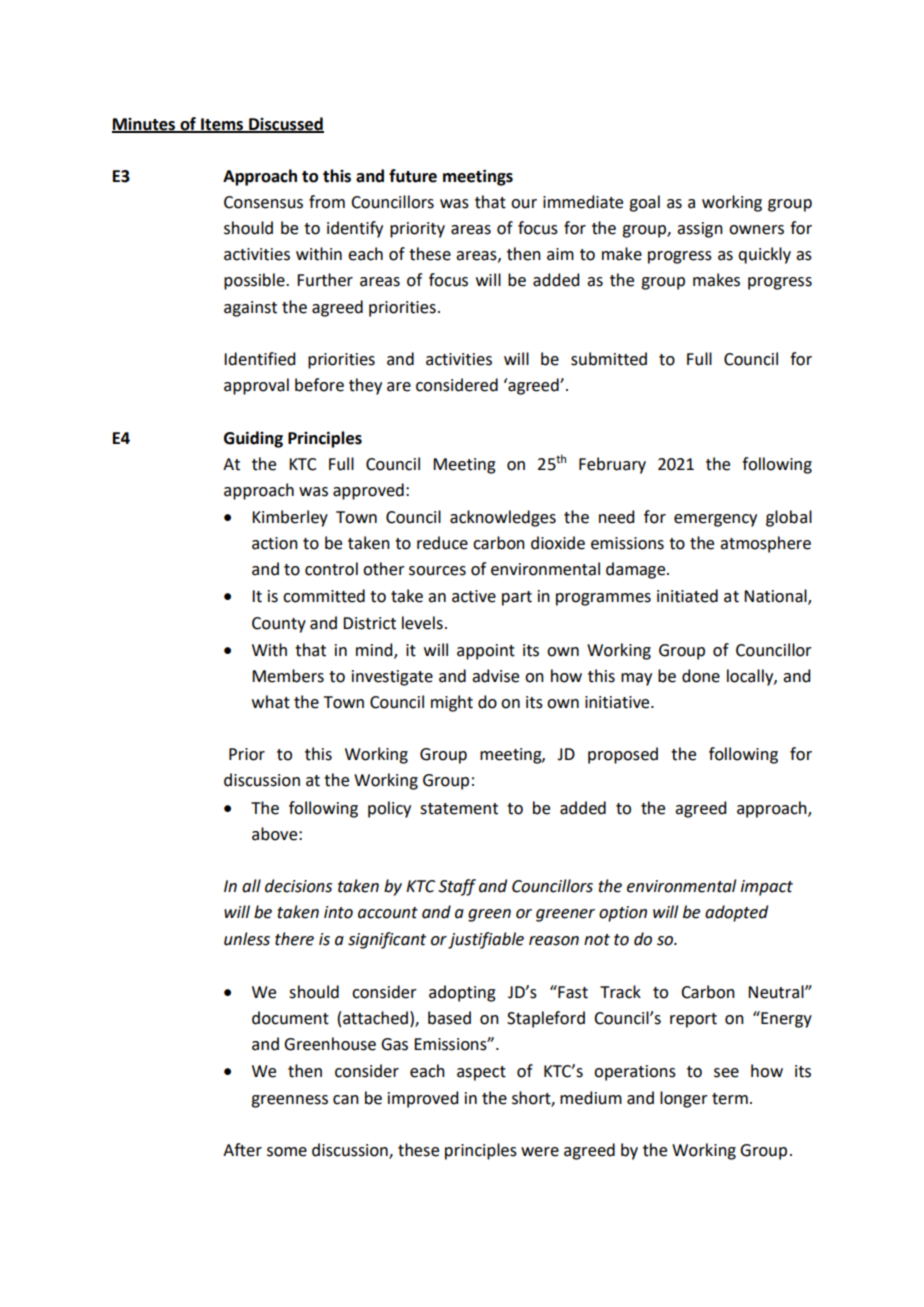 This image has height=1307, width=924. Describe the element at coordinates (701, 676) in the image. I see `done` at that location.
